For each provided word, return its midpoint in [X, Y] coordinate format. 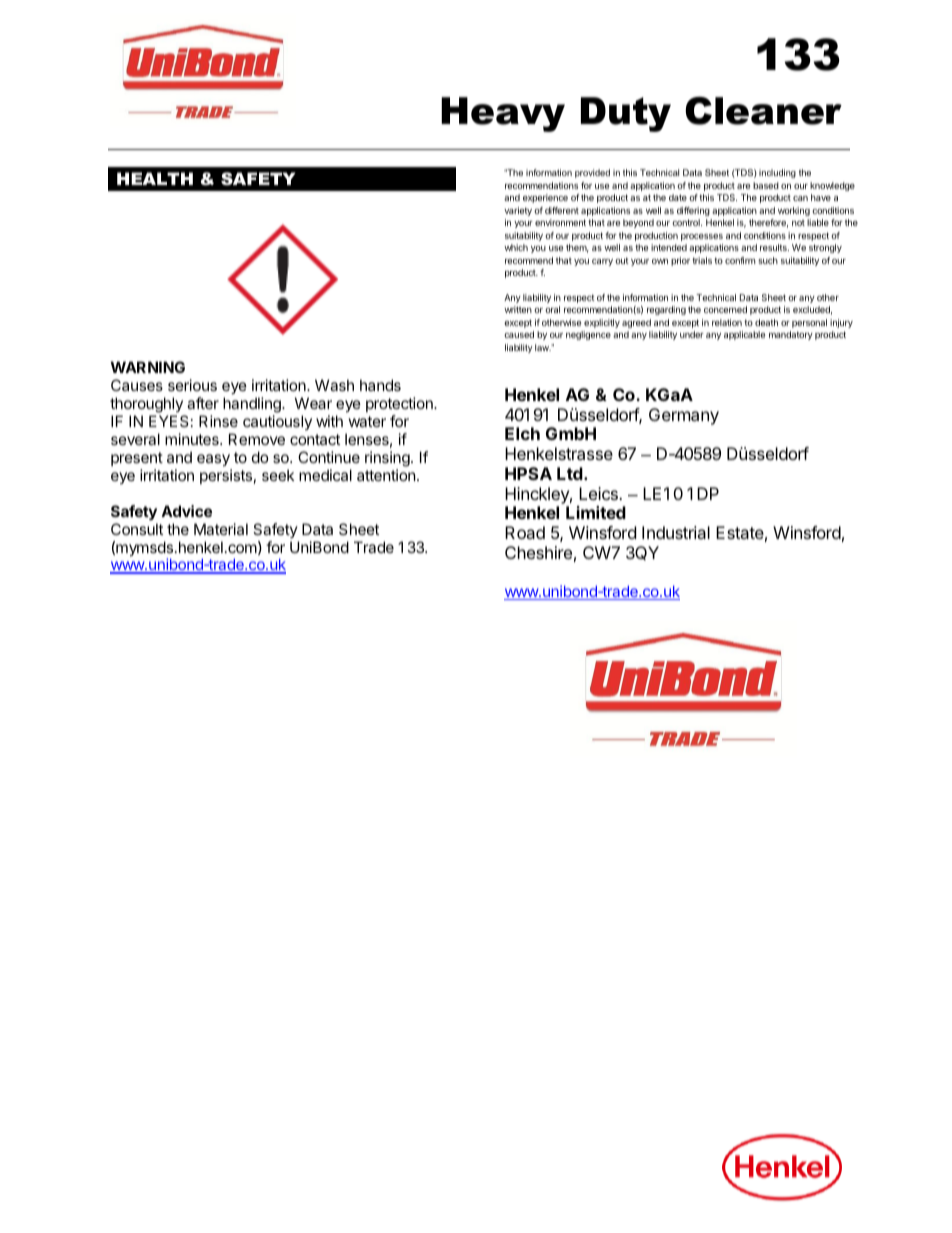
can [800, 198]
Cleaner [763, 111]
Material [221, 529]
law [543, 347]
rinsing [388, 459]
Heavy [503, 114]
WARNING [148, 367]
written [518, 309]
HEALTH [155, 178]
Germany [684, 416]
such [768, 260]
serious [192, 385]
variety [518, 211]
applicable [744, 335]
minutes [193, 439]
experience [545, 198]
